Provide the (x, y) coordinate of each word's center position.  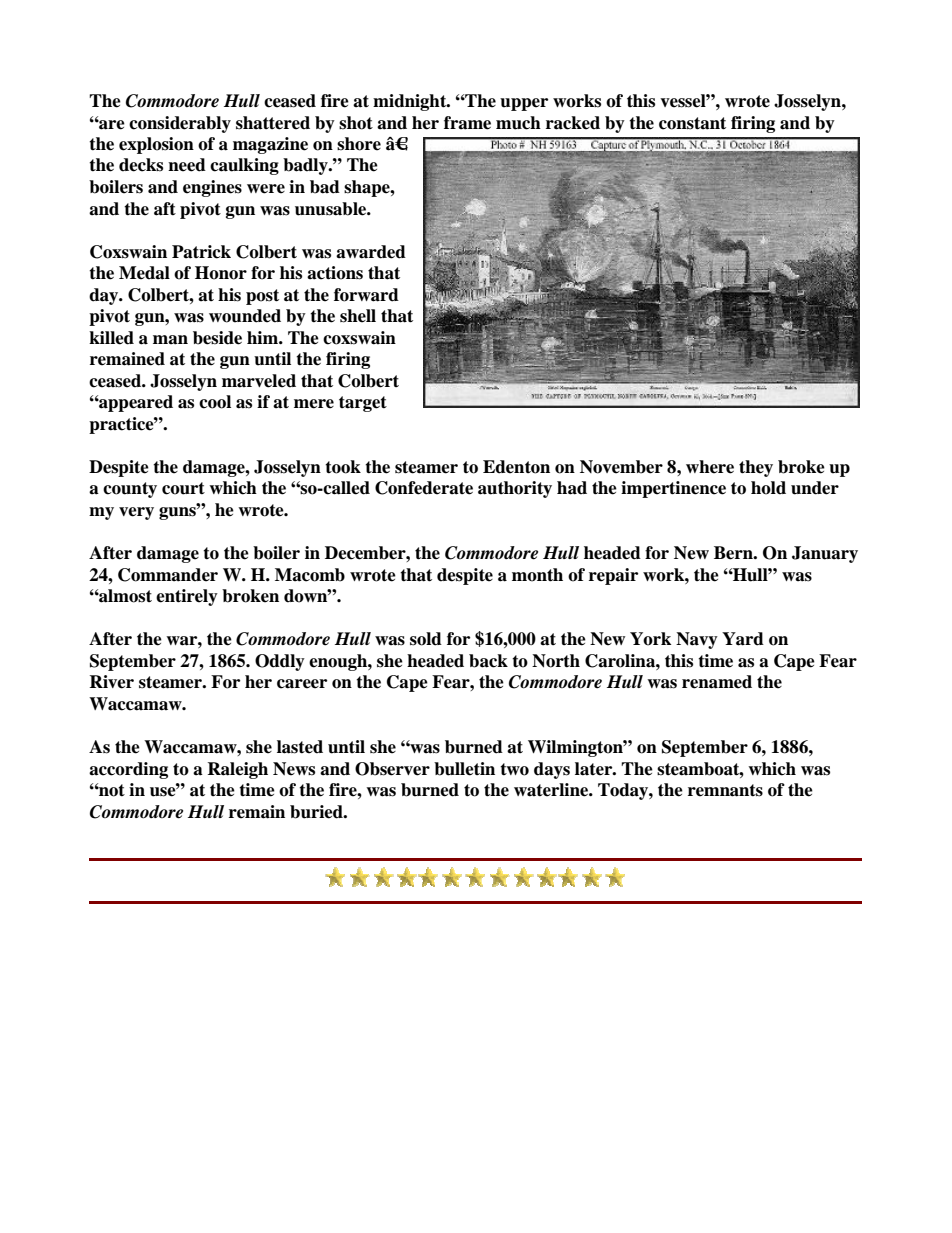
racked (573, 123)
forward (366, 295)
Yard (743, 639)
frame (467, 123)
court (183, 488)
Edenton (516, 467)
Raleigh (237, 770)
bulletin (464, 769)
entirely (187, 597)
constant (692, 123)
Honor (221, 273)
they (756, 468)
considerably (180, 124)
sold (426, 639)
